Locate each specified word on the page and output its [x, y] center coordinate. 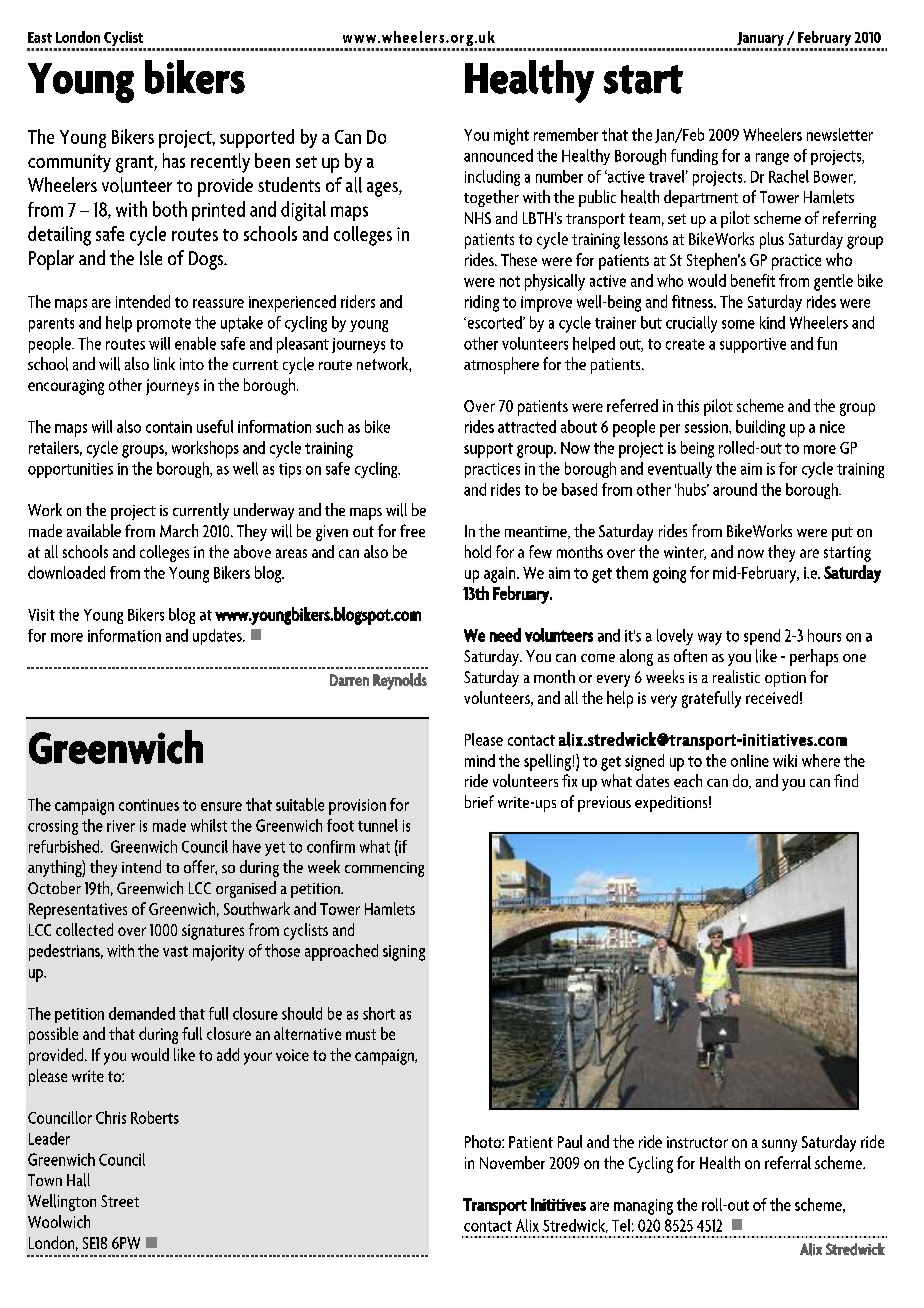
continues [149, 805]
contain [169, 427]
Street [120, 1201]
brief [479, 801]
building [760, 428]
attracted [527, 426]
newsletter [840, 134]
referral [788, 1162]
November [512, 1162]
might [511, 136]
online [750, 760]
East [40, 37]
